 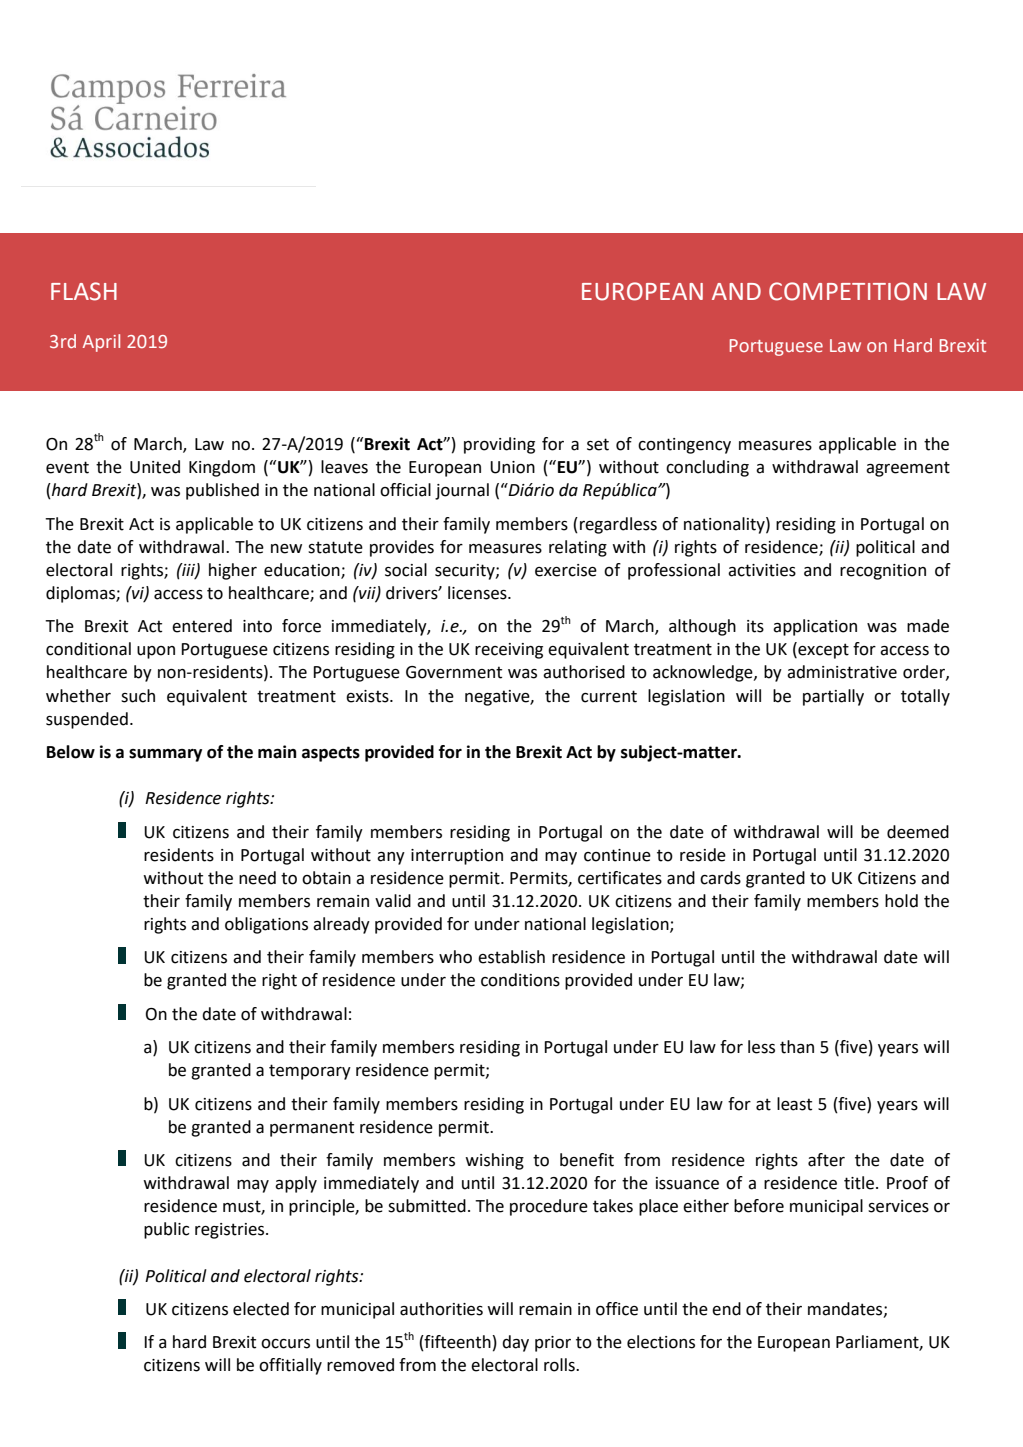 I want to click on licenses, so click(x=478, y=593).
